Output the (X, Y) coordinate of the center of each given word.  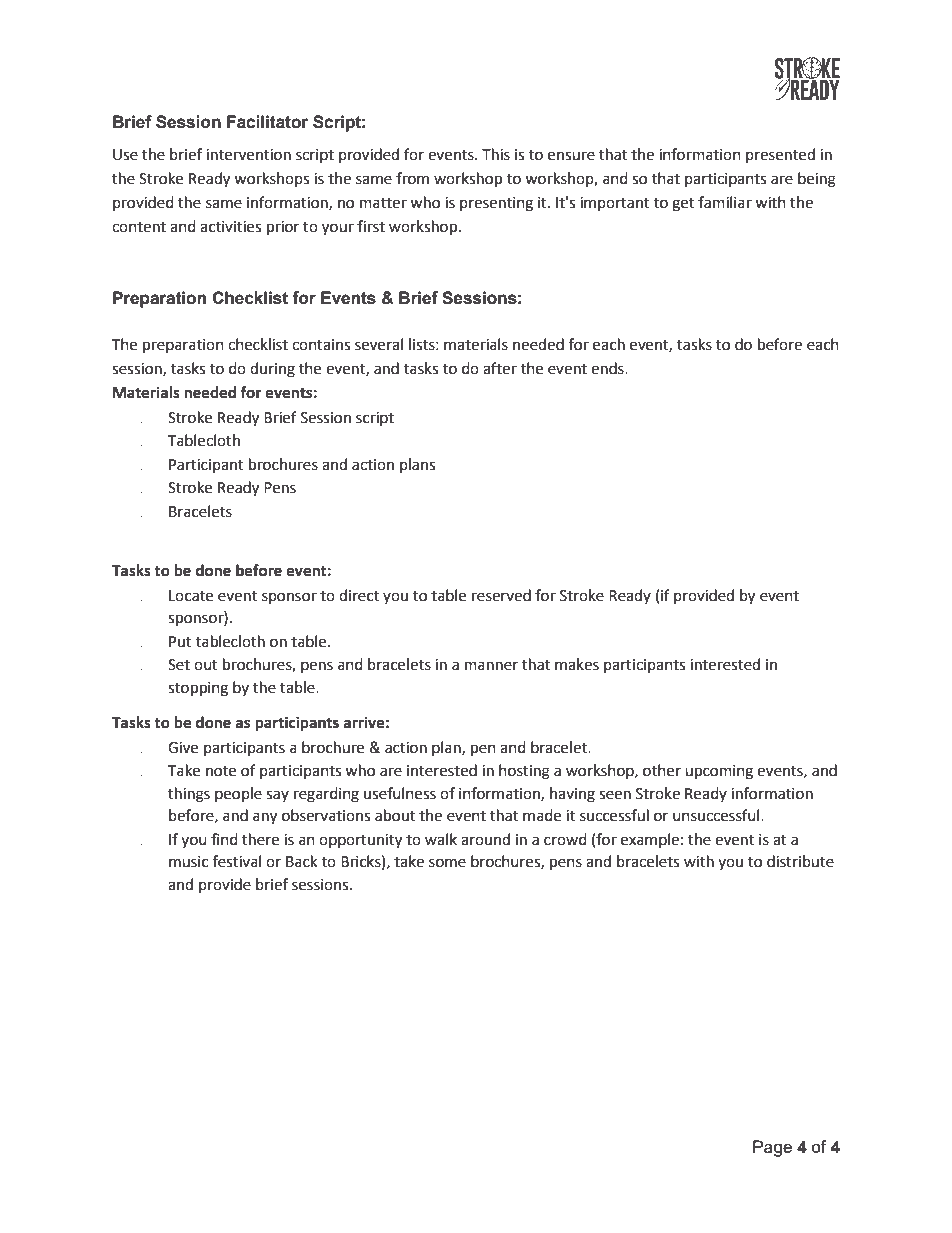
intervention (248, 155)
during (272, 370)
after (500, 368)
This (496, 154)
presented (780, 155)
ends (608, 368)
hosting (524, 772)
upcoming (719, 772)
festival (237, 861)
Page (772, 1148)
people (238, 794)
